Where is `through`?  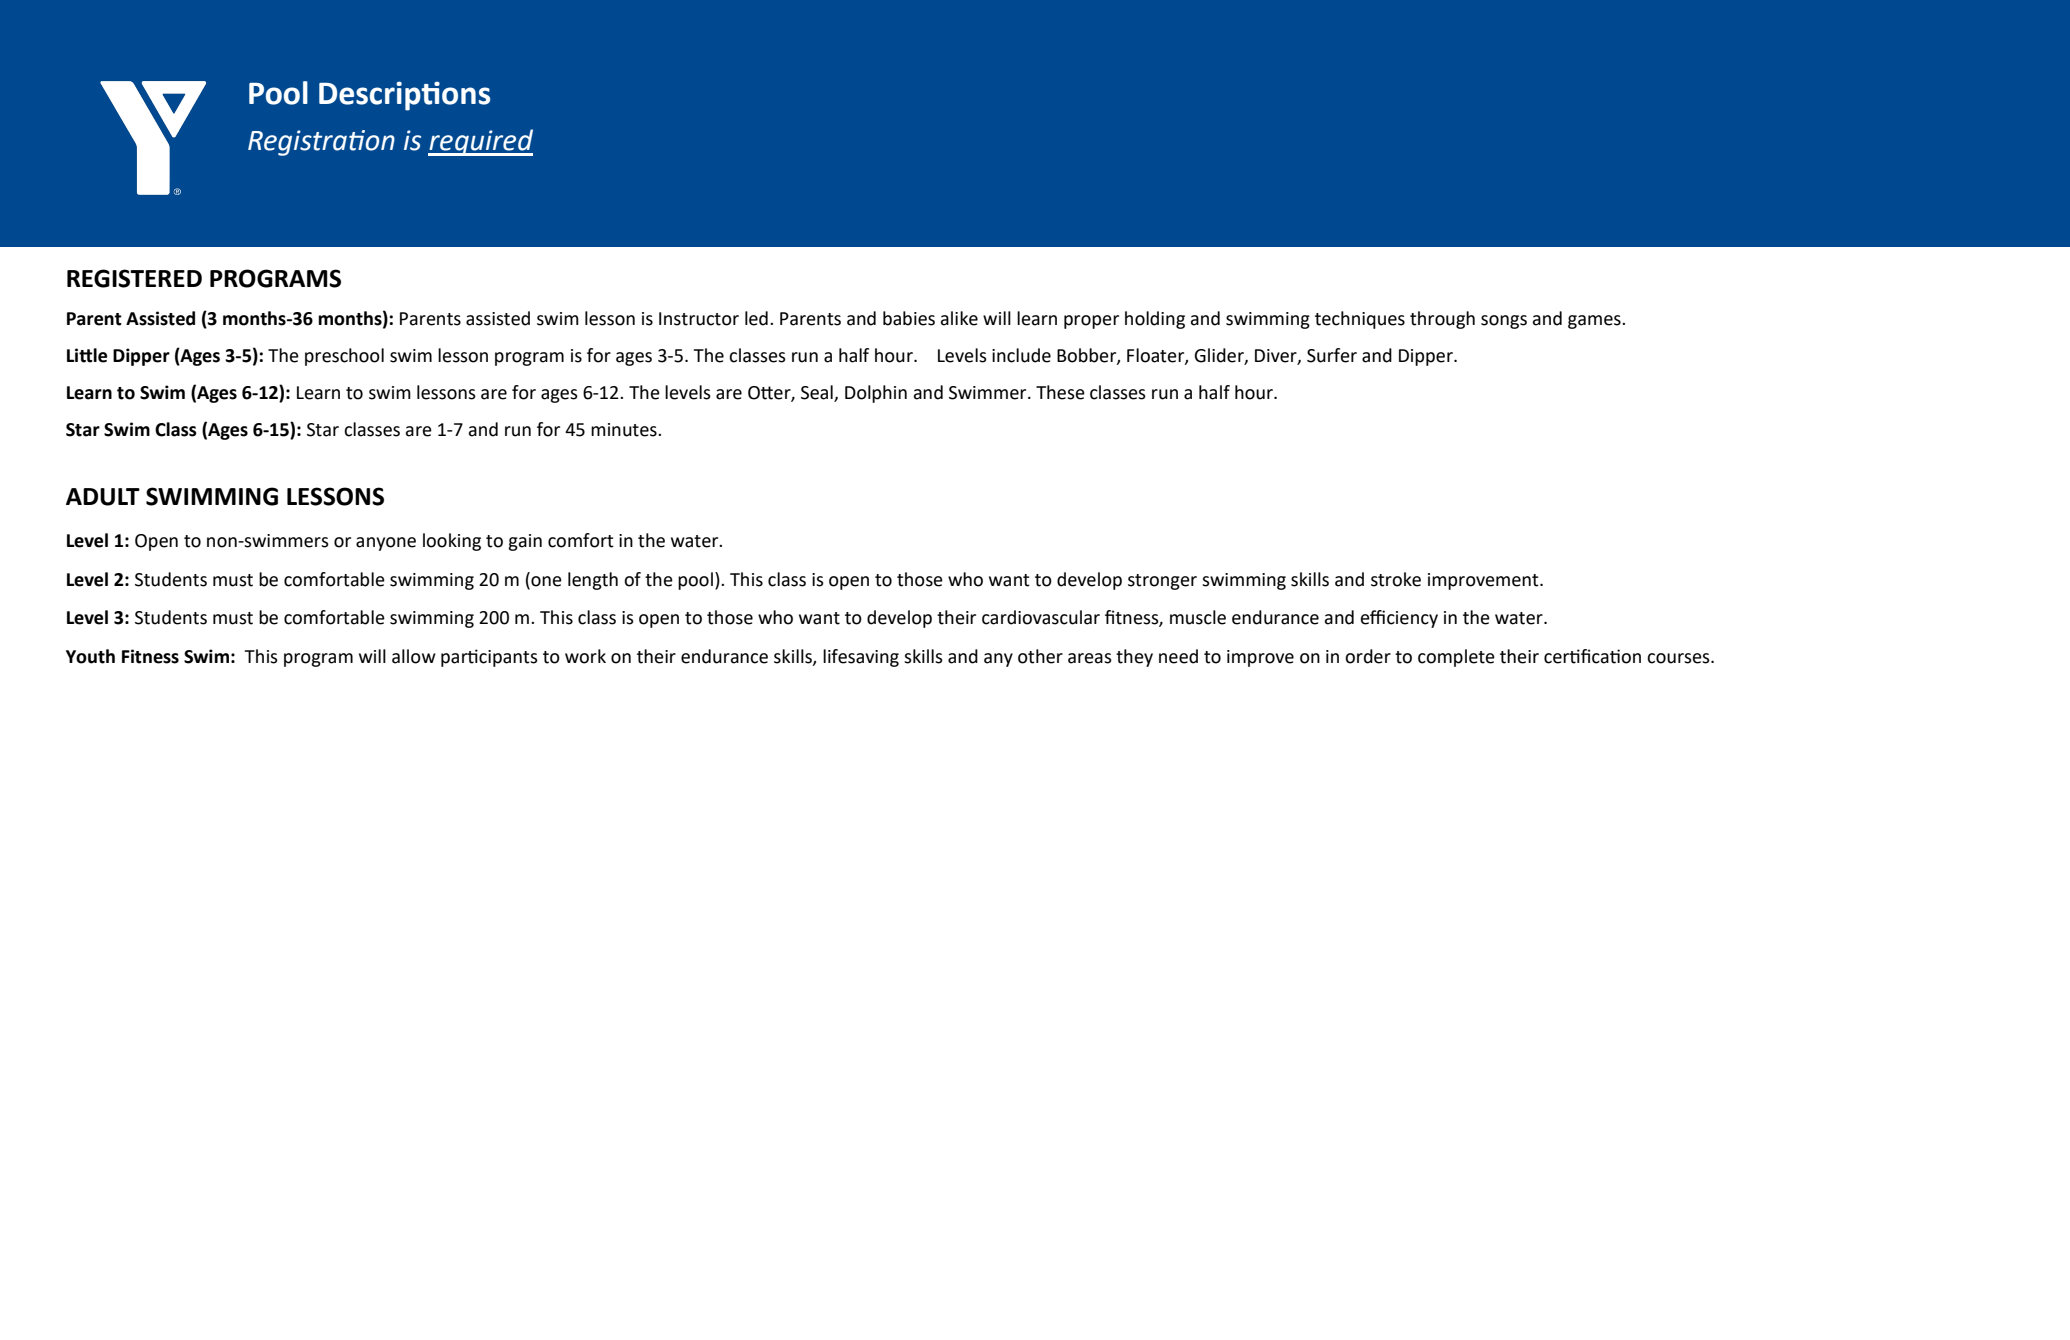 through is located at coordinates (1442, 320).
